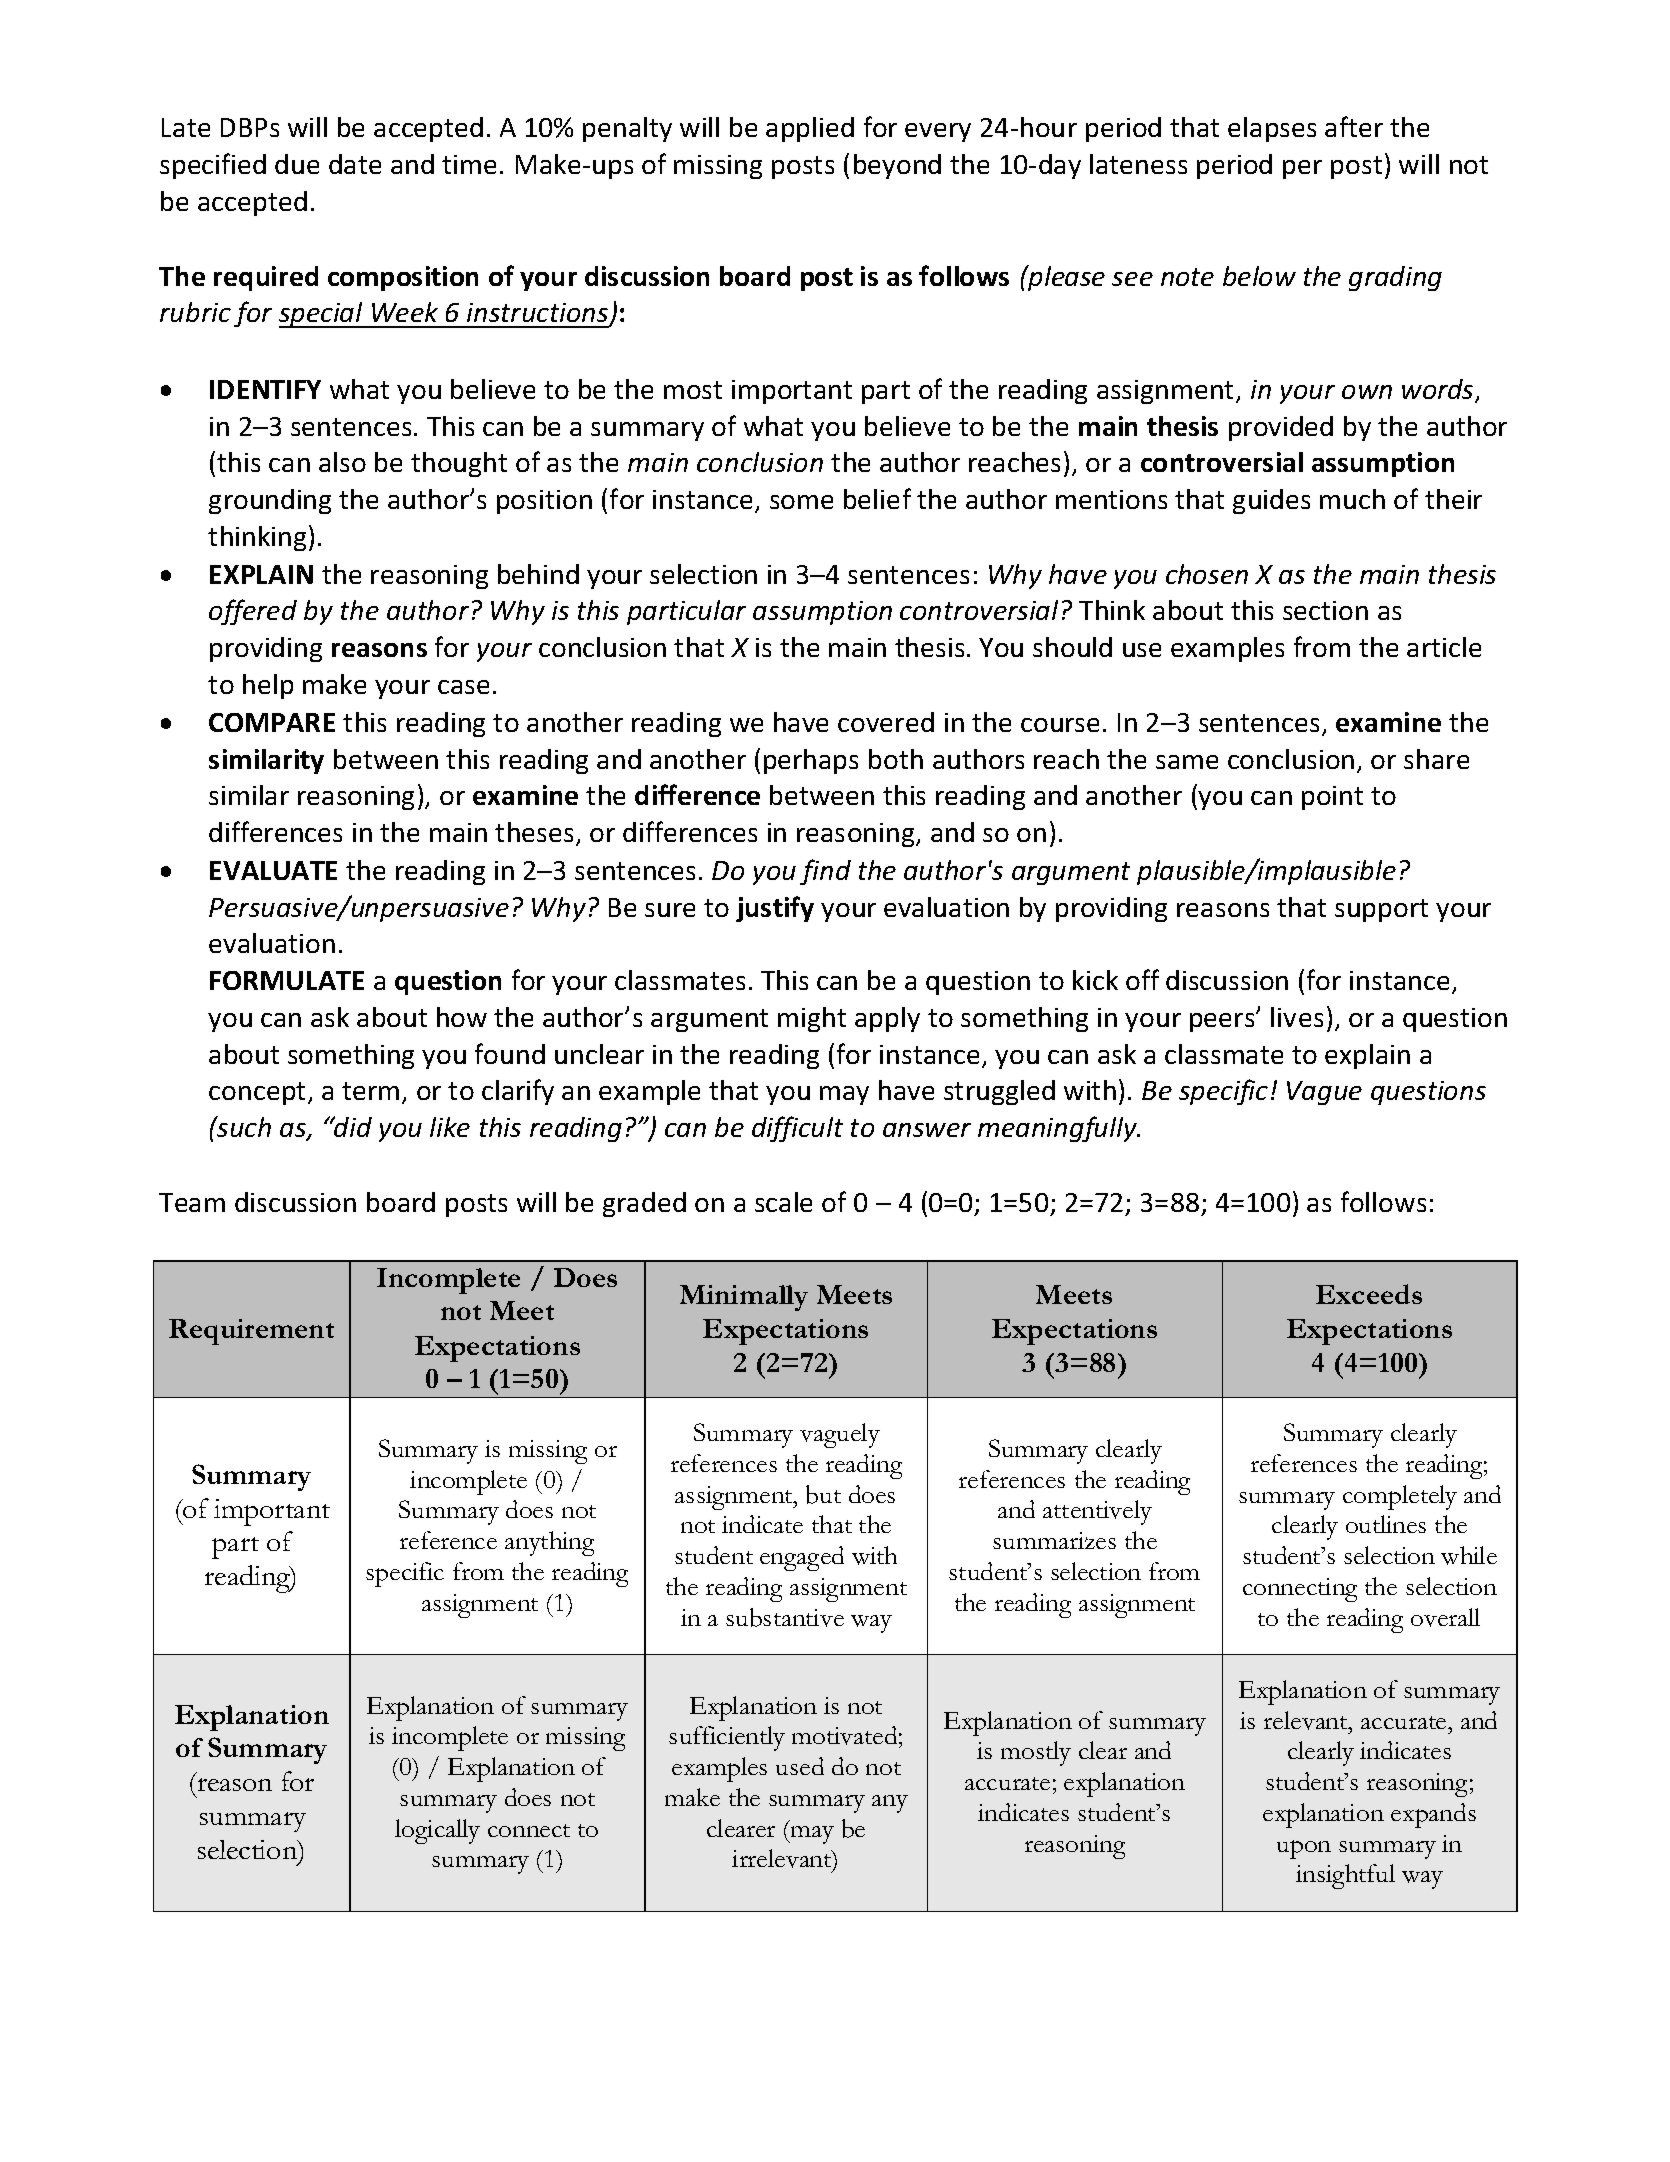  Describe the element at coordinates (1272, 129) in the image. I see `elapses` at that location.
